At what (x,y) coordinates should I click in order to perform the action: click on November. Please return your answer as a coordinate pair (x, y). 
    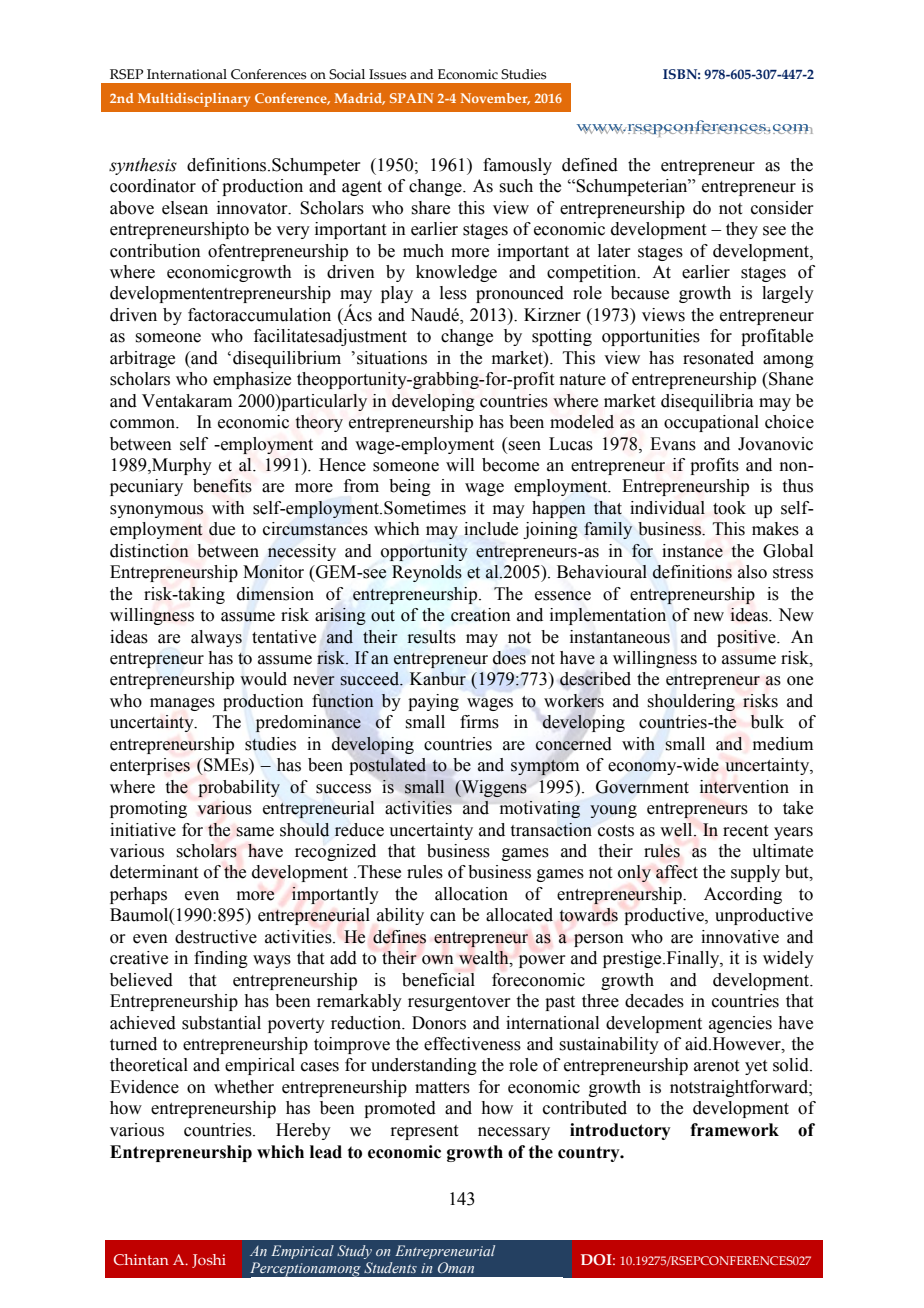
    Looking at the image, I should click on (495, 99).
